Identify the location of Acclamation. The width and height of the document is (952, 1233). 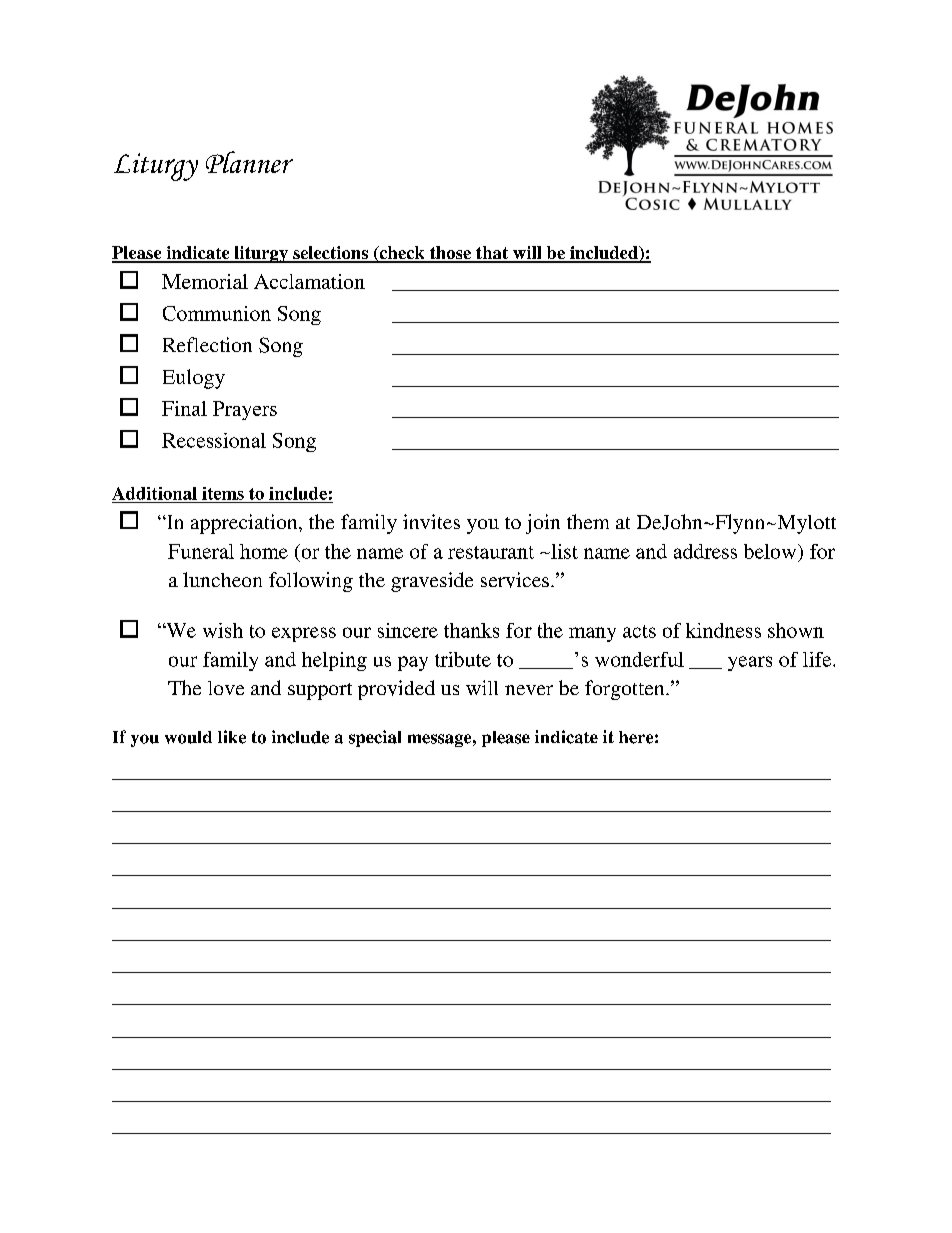
(309, 281).
